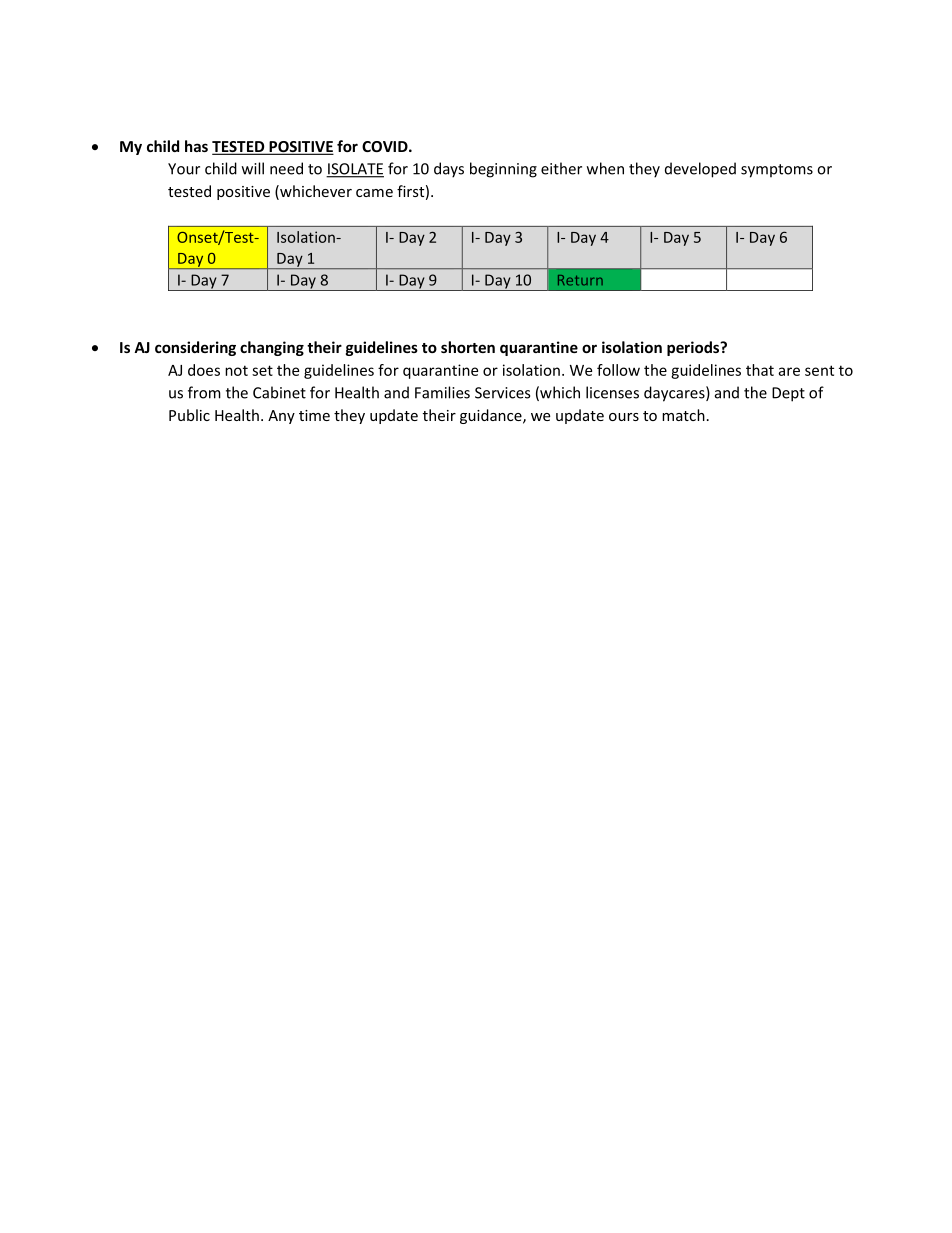 The image size is (952, 1233). Describe the element at coordinates (503, 170) in the image. I see `beginning` at that location.
